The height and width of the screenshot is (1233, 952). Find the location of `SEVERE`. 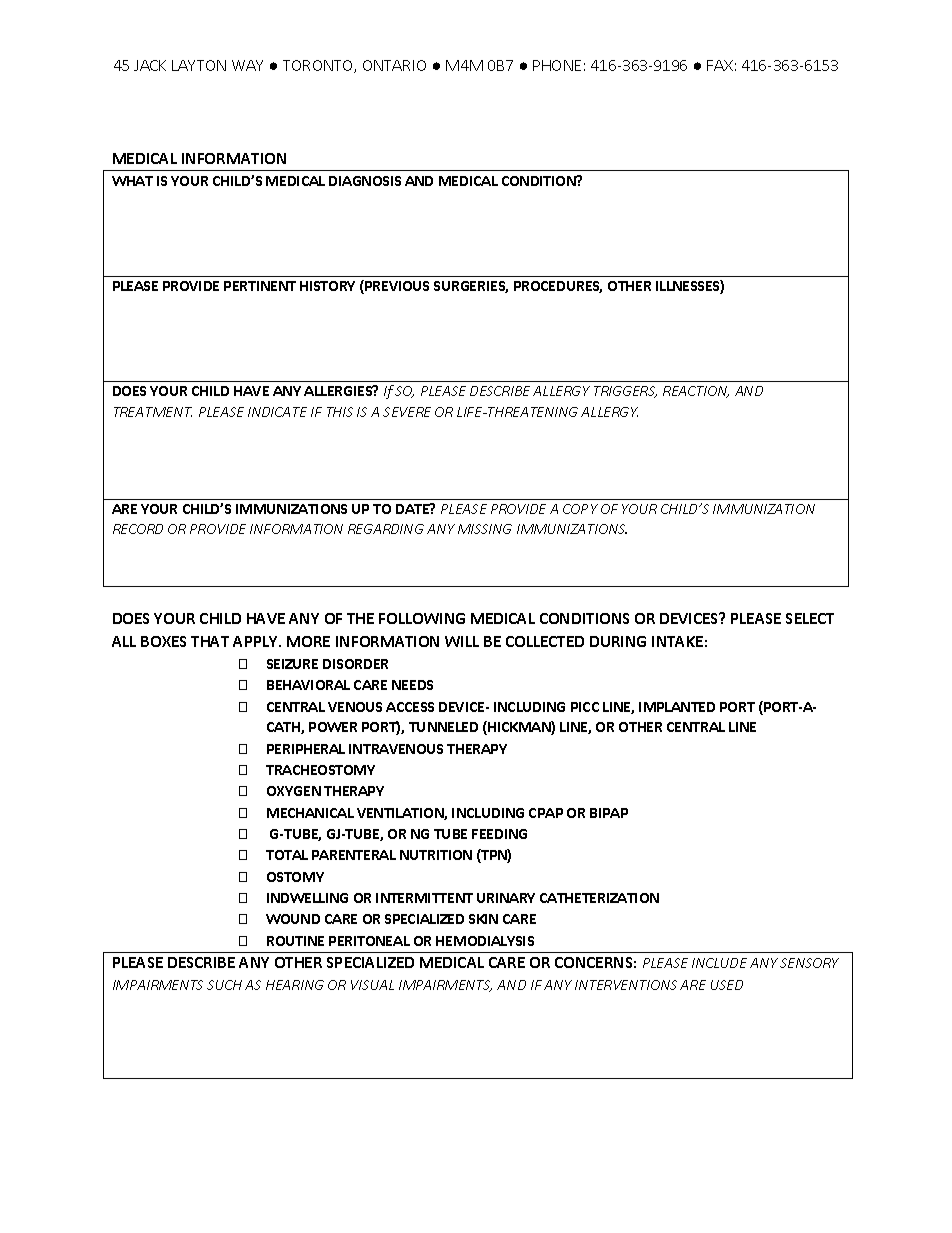

SEVERE is located at coordinates (407, 412).
